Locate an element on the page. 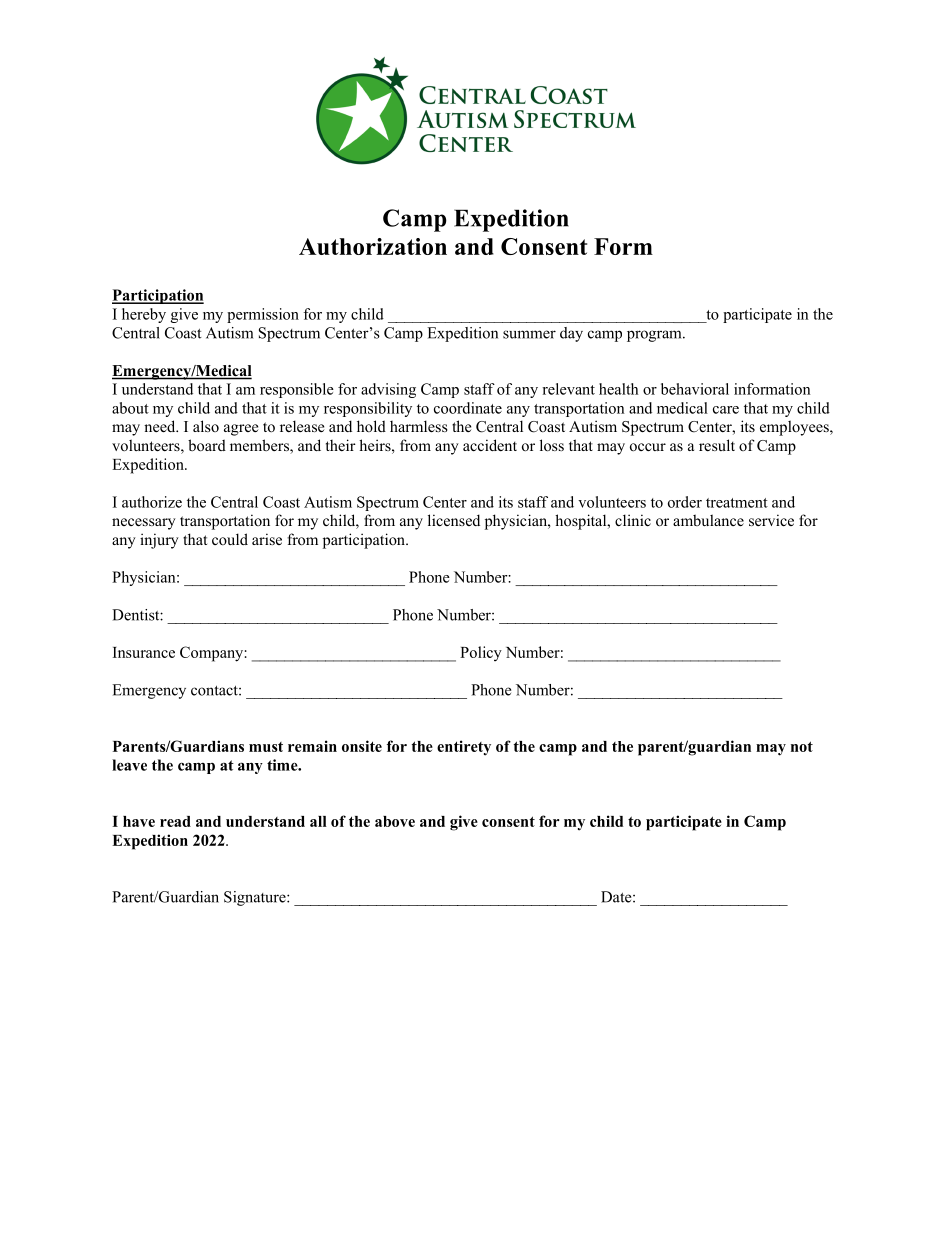 The height and width of the document is (1233, 952). must is located at coordinates (266, 747).
